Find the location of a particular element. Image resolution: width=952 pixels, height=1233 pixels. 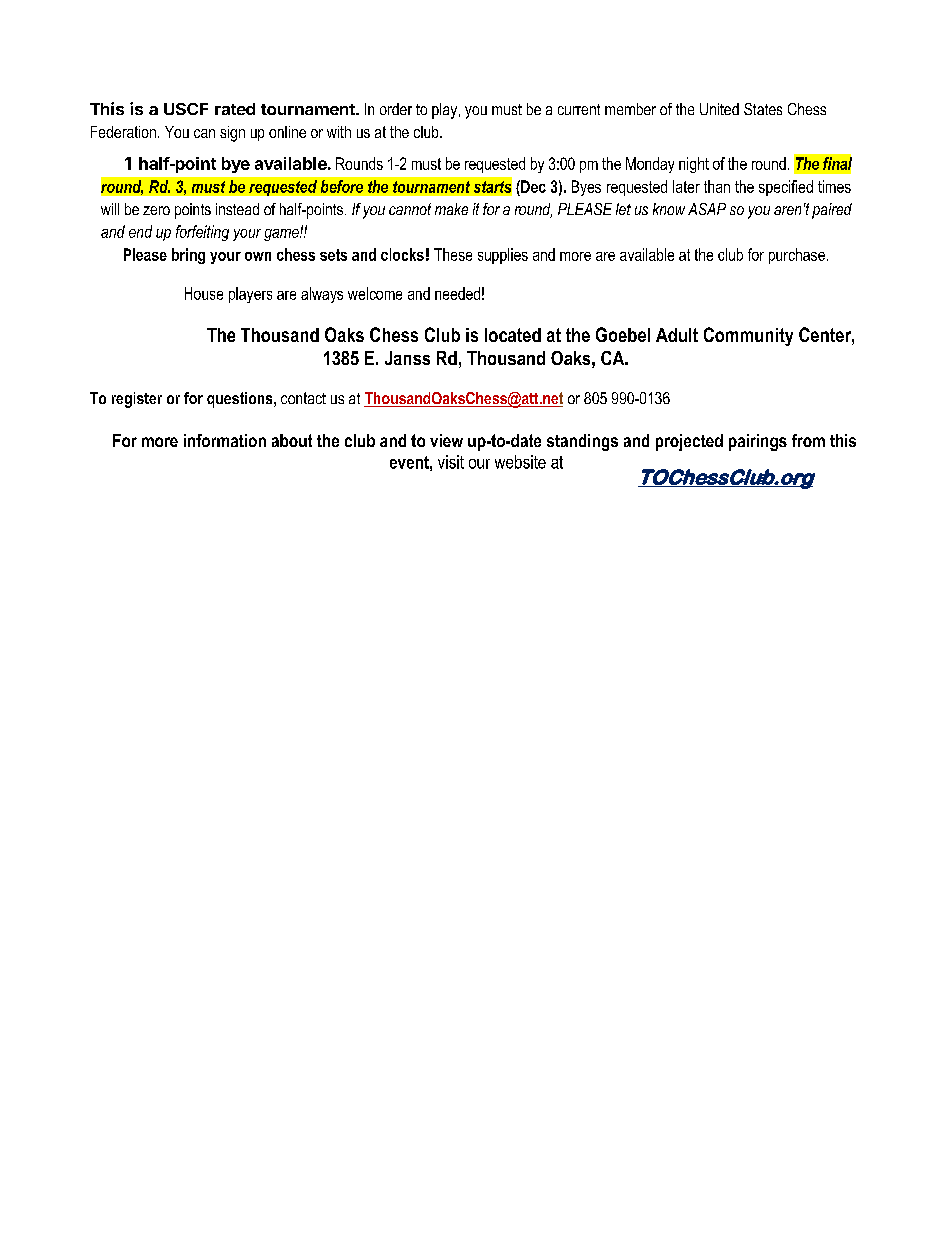

Community is located at coordinates (748, 336).
